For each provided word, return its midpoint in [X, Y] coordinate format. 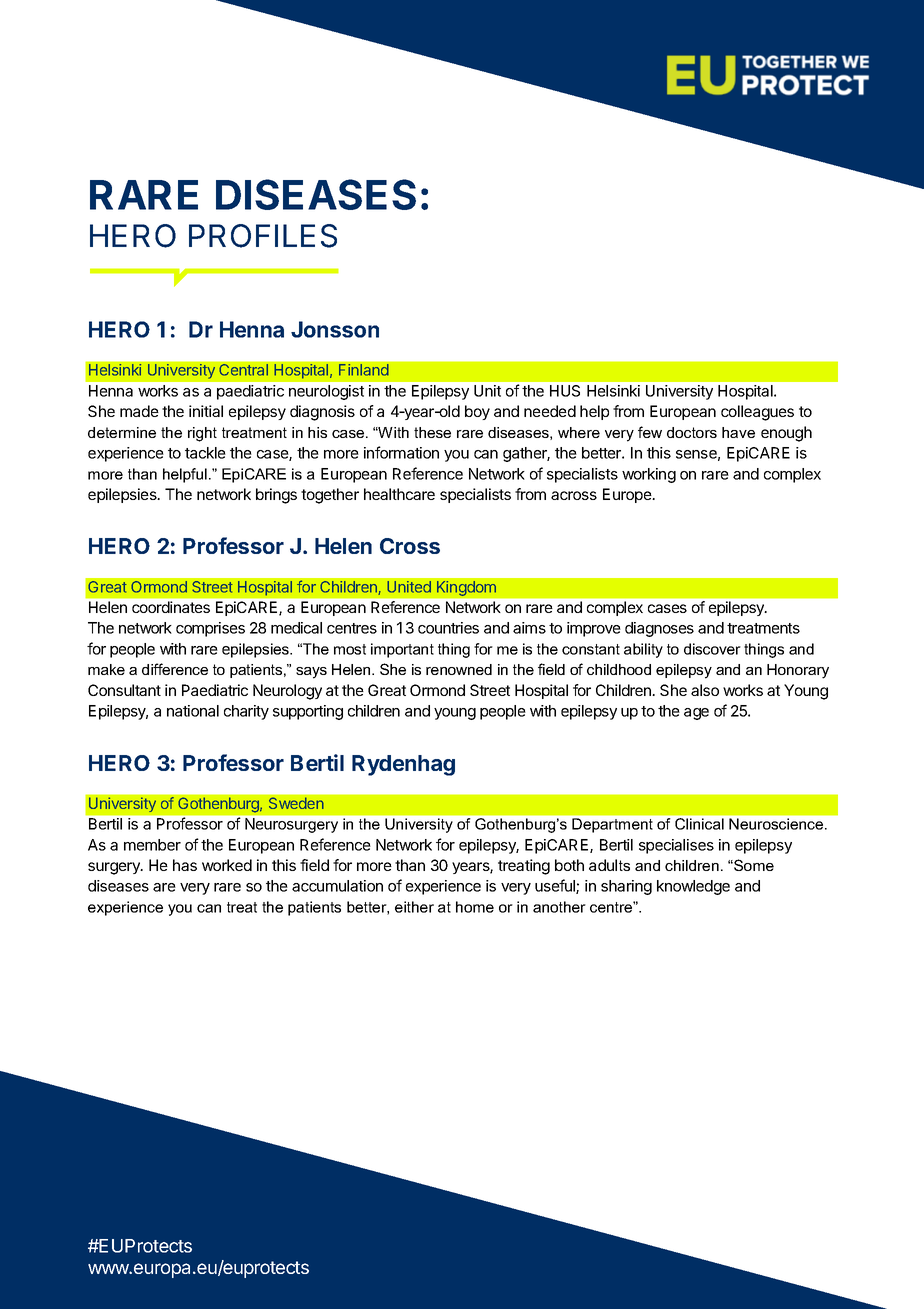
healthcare [399, 494]
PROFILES [263, 236]
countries [448, 628]
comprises [210, 629]
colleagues [757, 413]
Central [243, 370]
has [185, 865]
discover [712, 649]
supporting [308, 712]
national [193, 711]
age [696, 714]
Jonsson [335, 329]
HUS [565, 391]
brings [276, 496]
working [649, 475]
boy [477, 412]
